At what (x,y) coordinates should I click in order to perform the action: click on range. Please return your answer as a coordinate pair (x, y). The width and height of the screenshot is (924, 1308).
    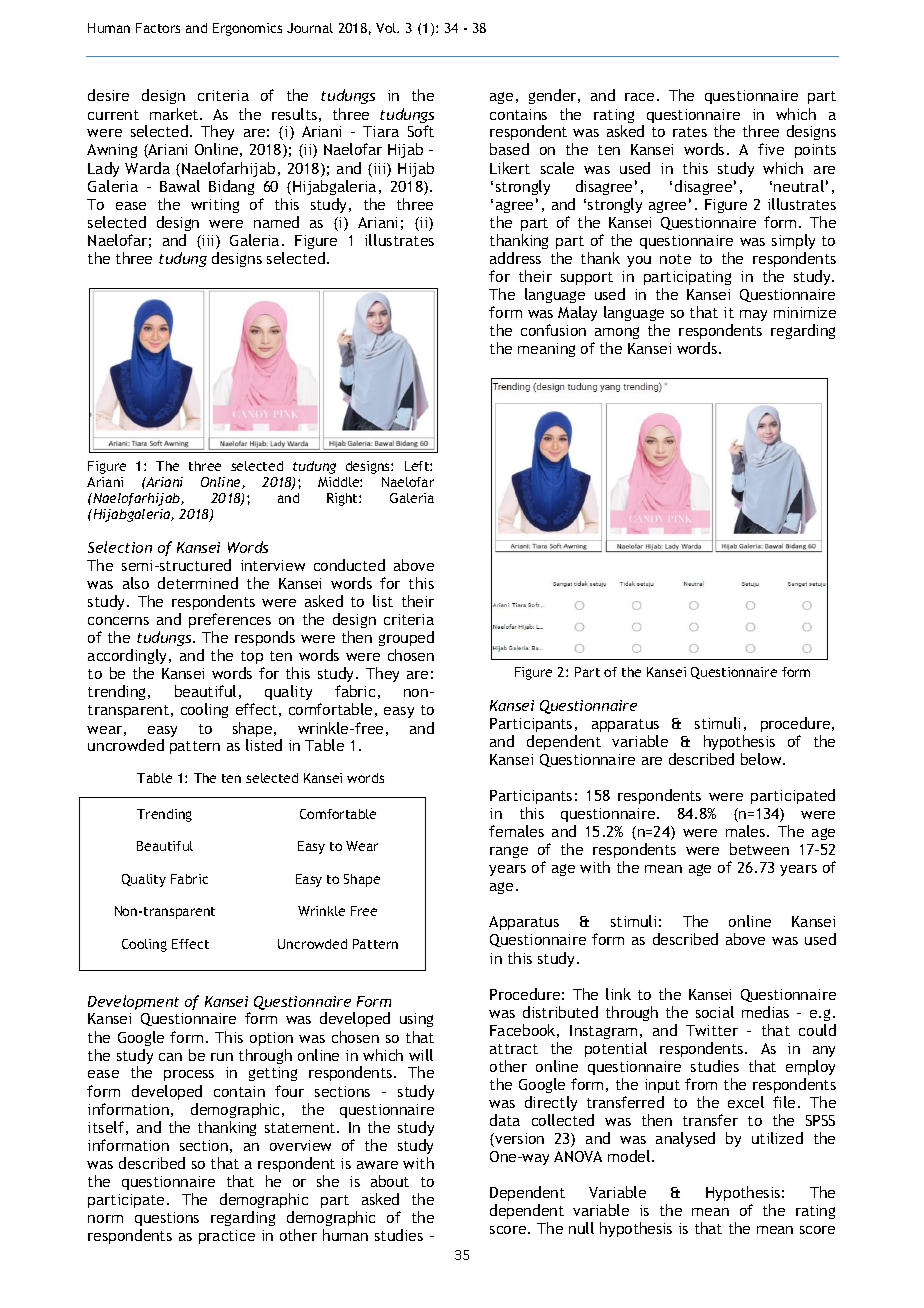
    Looking at the image, I should click on (509, 852).
